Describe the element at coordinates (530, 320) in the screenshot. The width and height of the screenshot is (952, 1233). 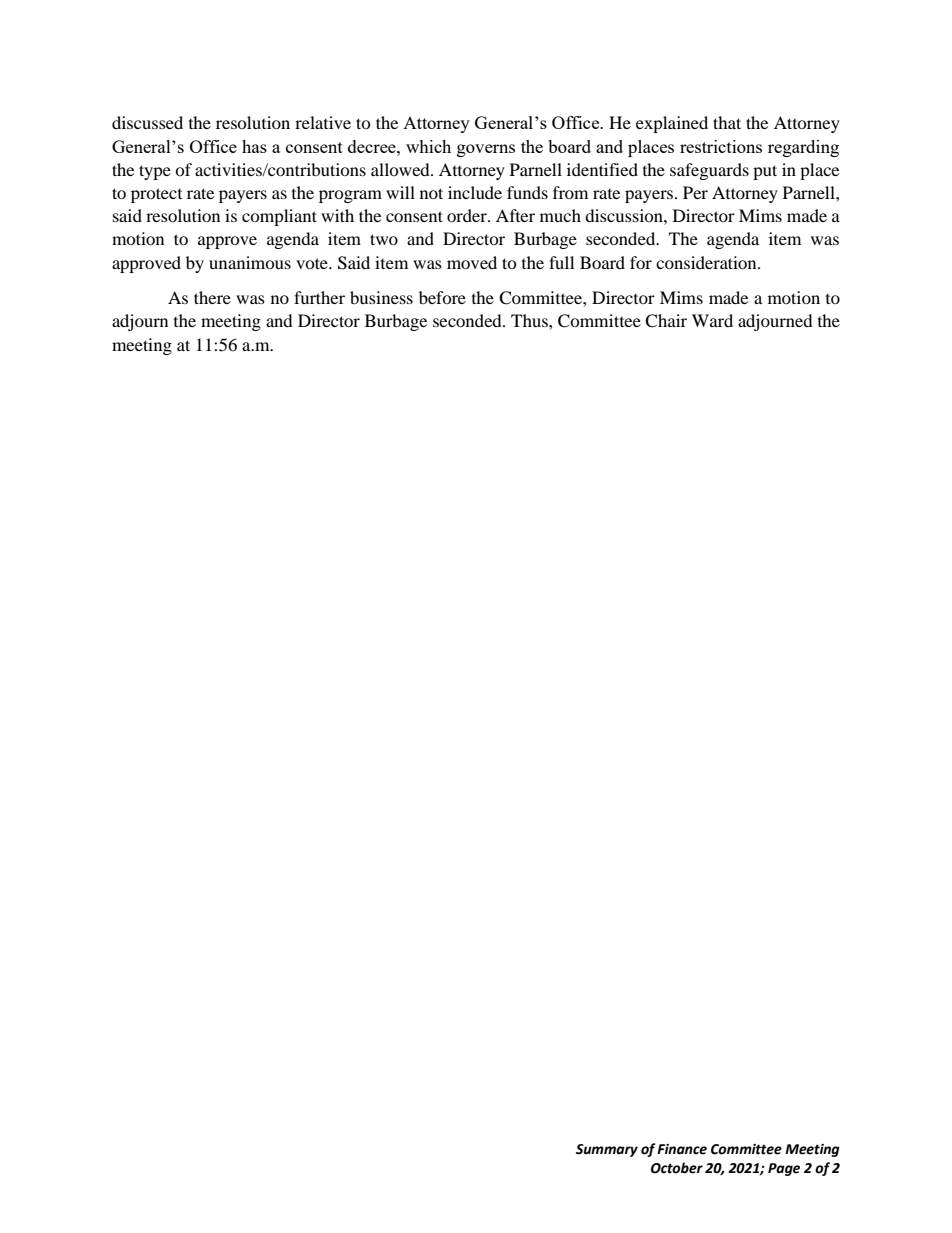
I see `Thus` at that location.
